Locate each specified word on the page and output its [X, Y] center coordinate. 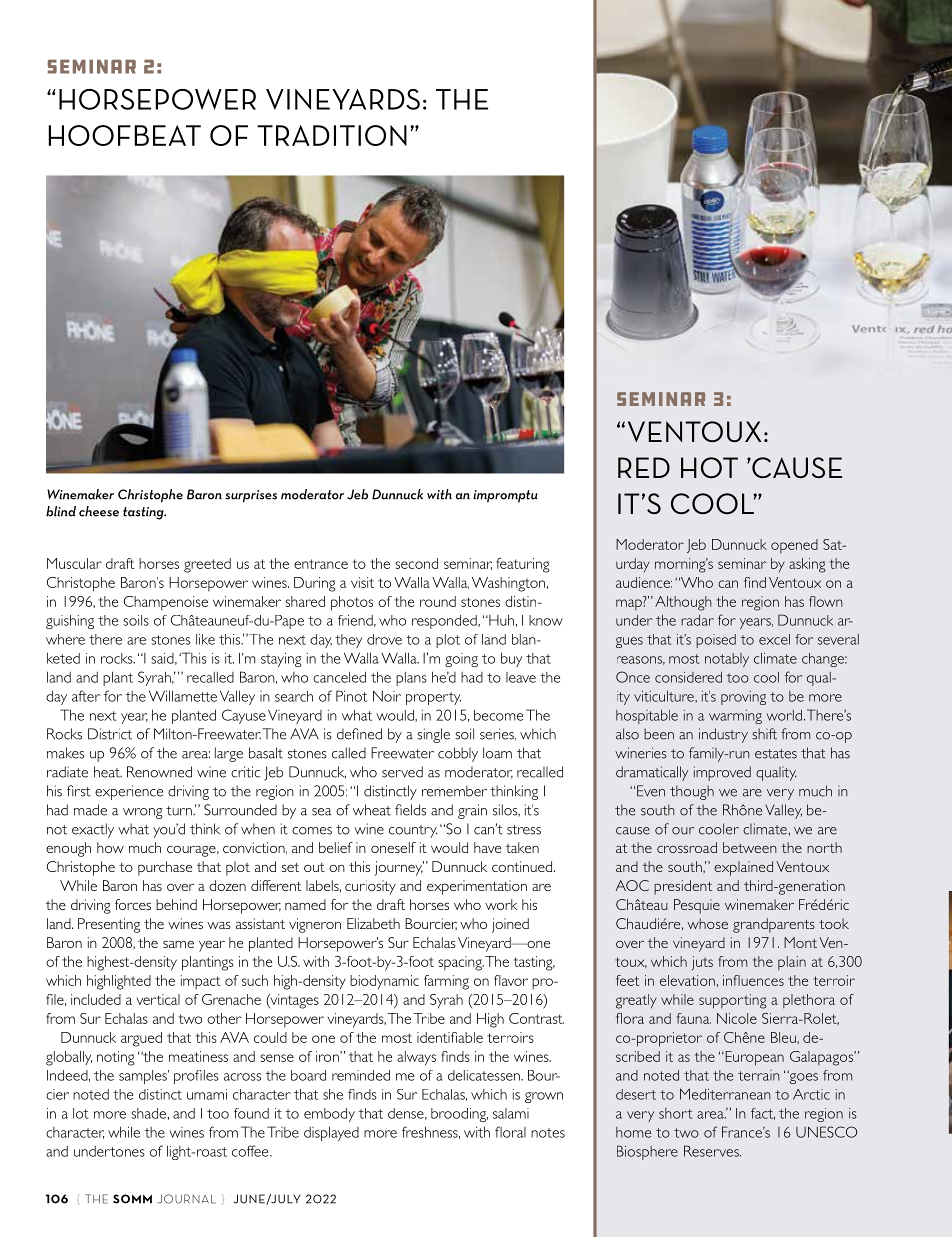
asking [807, 565]
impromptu [505, 496]
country [413, 831]
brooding [459, 1115]
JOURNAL [187, 1199]
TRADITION [332, 135]
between [750, 847]
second [416, 563]
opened [794, 546]
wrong [143, 813]
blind [61, 511]
